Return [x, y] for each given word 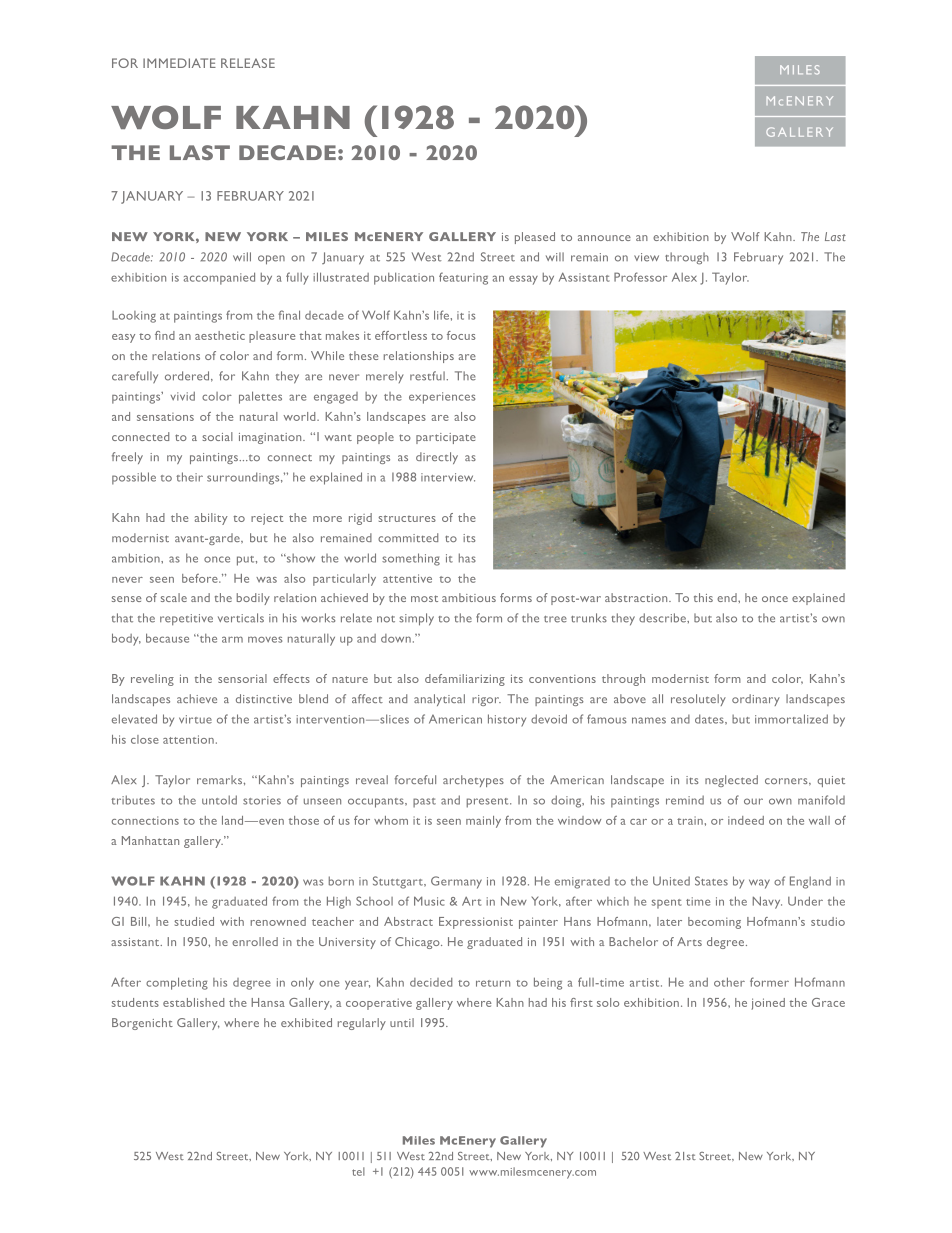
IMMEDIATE [179, 63]
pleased [535, 238]
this [703, 597]
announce [604, 238]
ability [211, 519]
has [467, 558]
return [493, 983]
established [193, 1002]
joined [768, 1004]
